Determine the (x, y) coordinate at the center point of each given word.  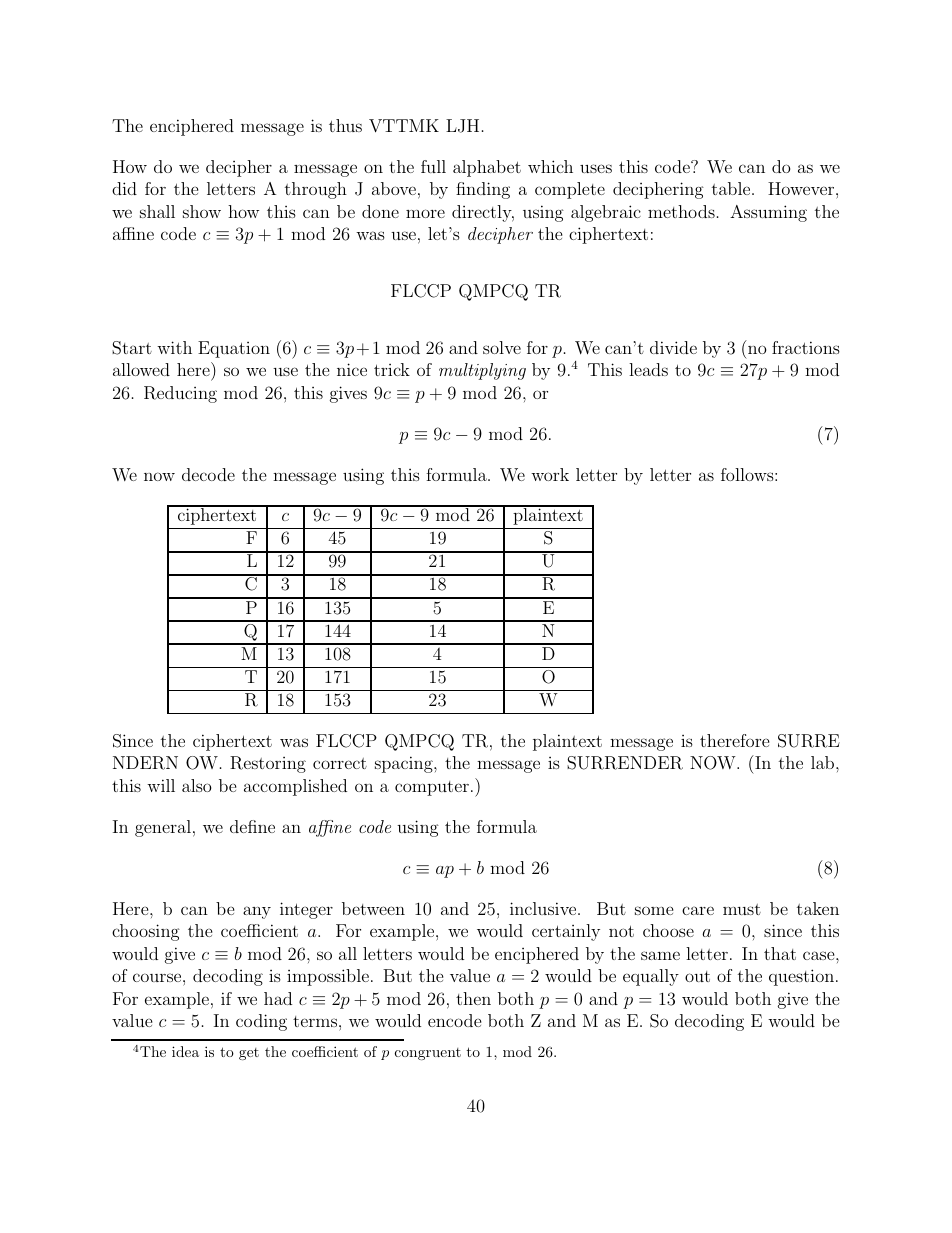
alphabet (487, 168)
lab (824, 762)
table (732, 188)
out (697, 976)
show (202, 211)
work (550, 474)
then (473, 998)
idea (185, 1051)
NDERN (145, 763)
